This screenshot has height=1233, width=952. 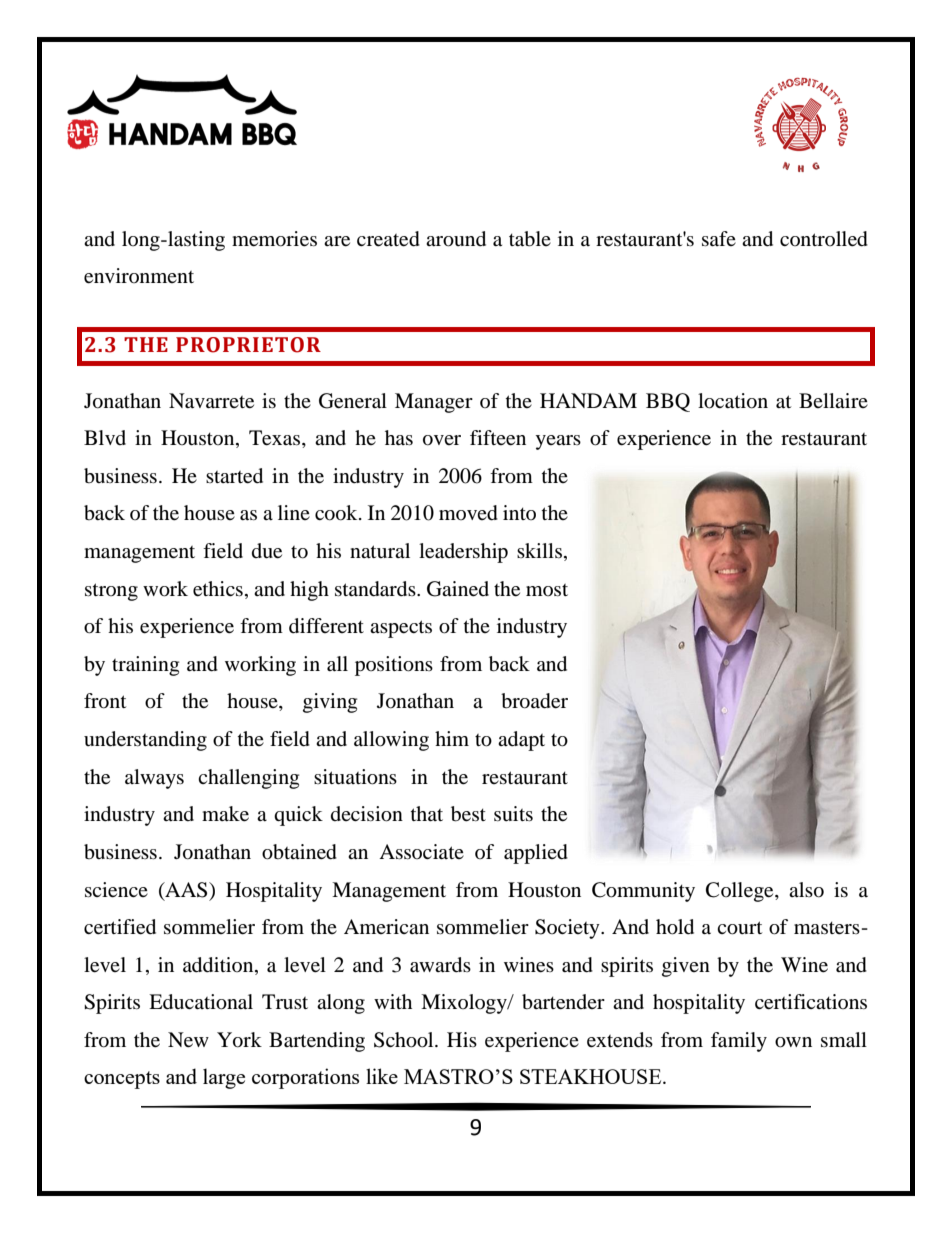 What do you see at coordinates (188, 1040) in the screenshot?
I see `New` at bounding box center [188, 1040].
